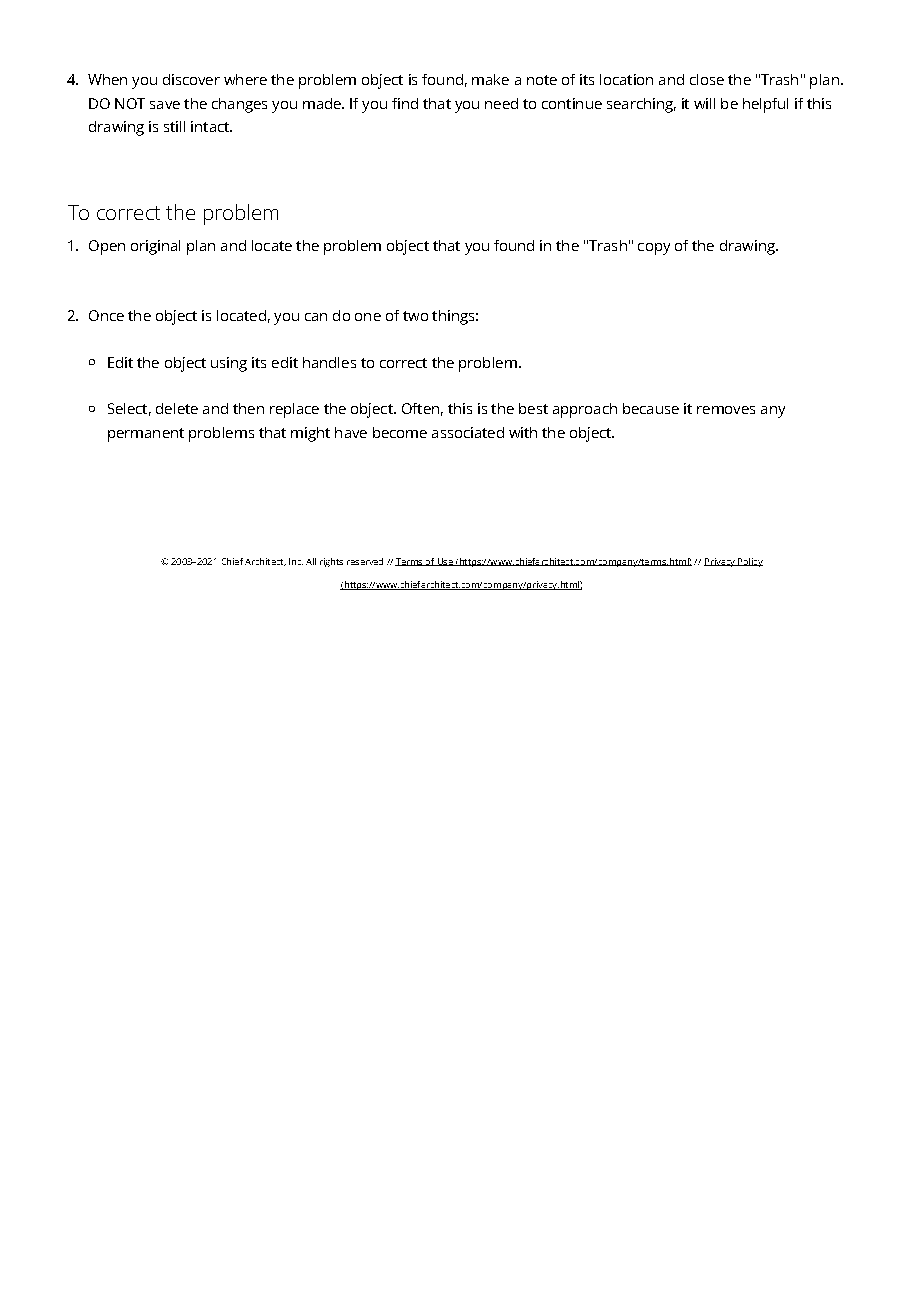  Describe the element at coordinates (165, 105) in the document. I see `save` at that location.
